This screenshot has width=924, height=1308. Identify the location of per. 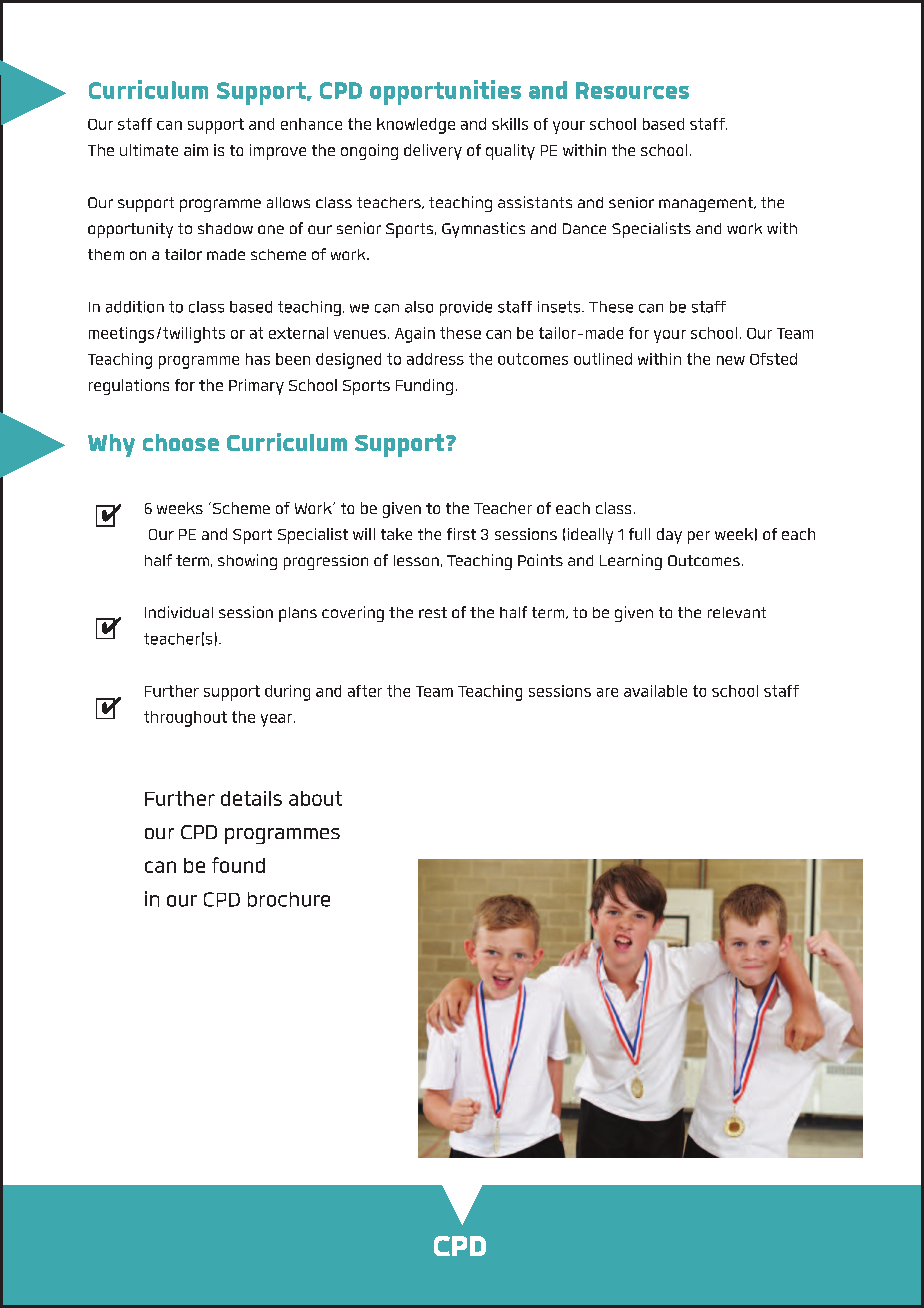
(699, 537).
